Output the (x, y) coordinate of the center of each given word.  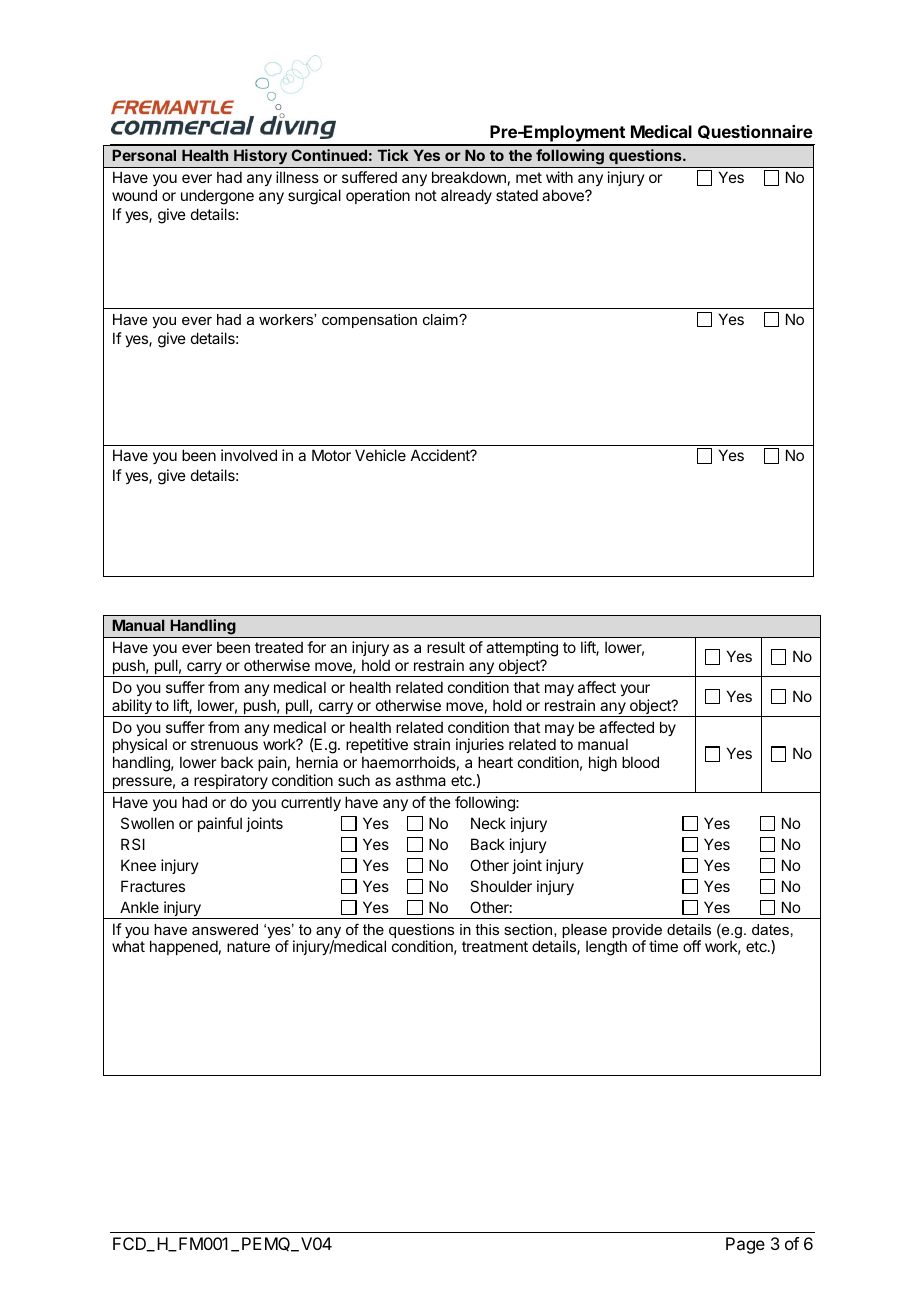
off (692, 946)
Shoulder (501, 886)
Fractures (153, 886)
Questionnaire (755, 132)
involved (249, 455)
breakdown (469, 177)
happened (184, 947)
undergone (217, 197)
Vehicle (380, 455)
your (635, 690)
